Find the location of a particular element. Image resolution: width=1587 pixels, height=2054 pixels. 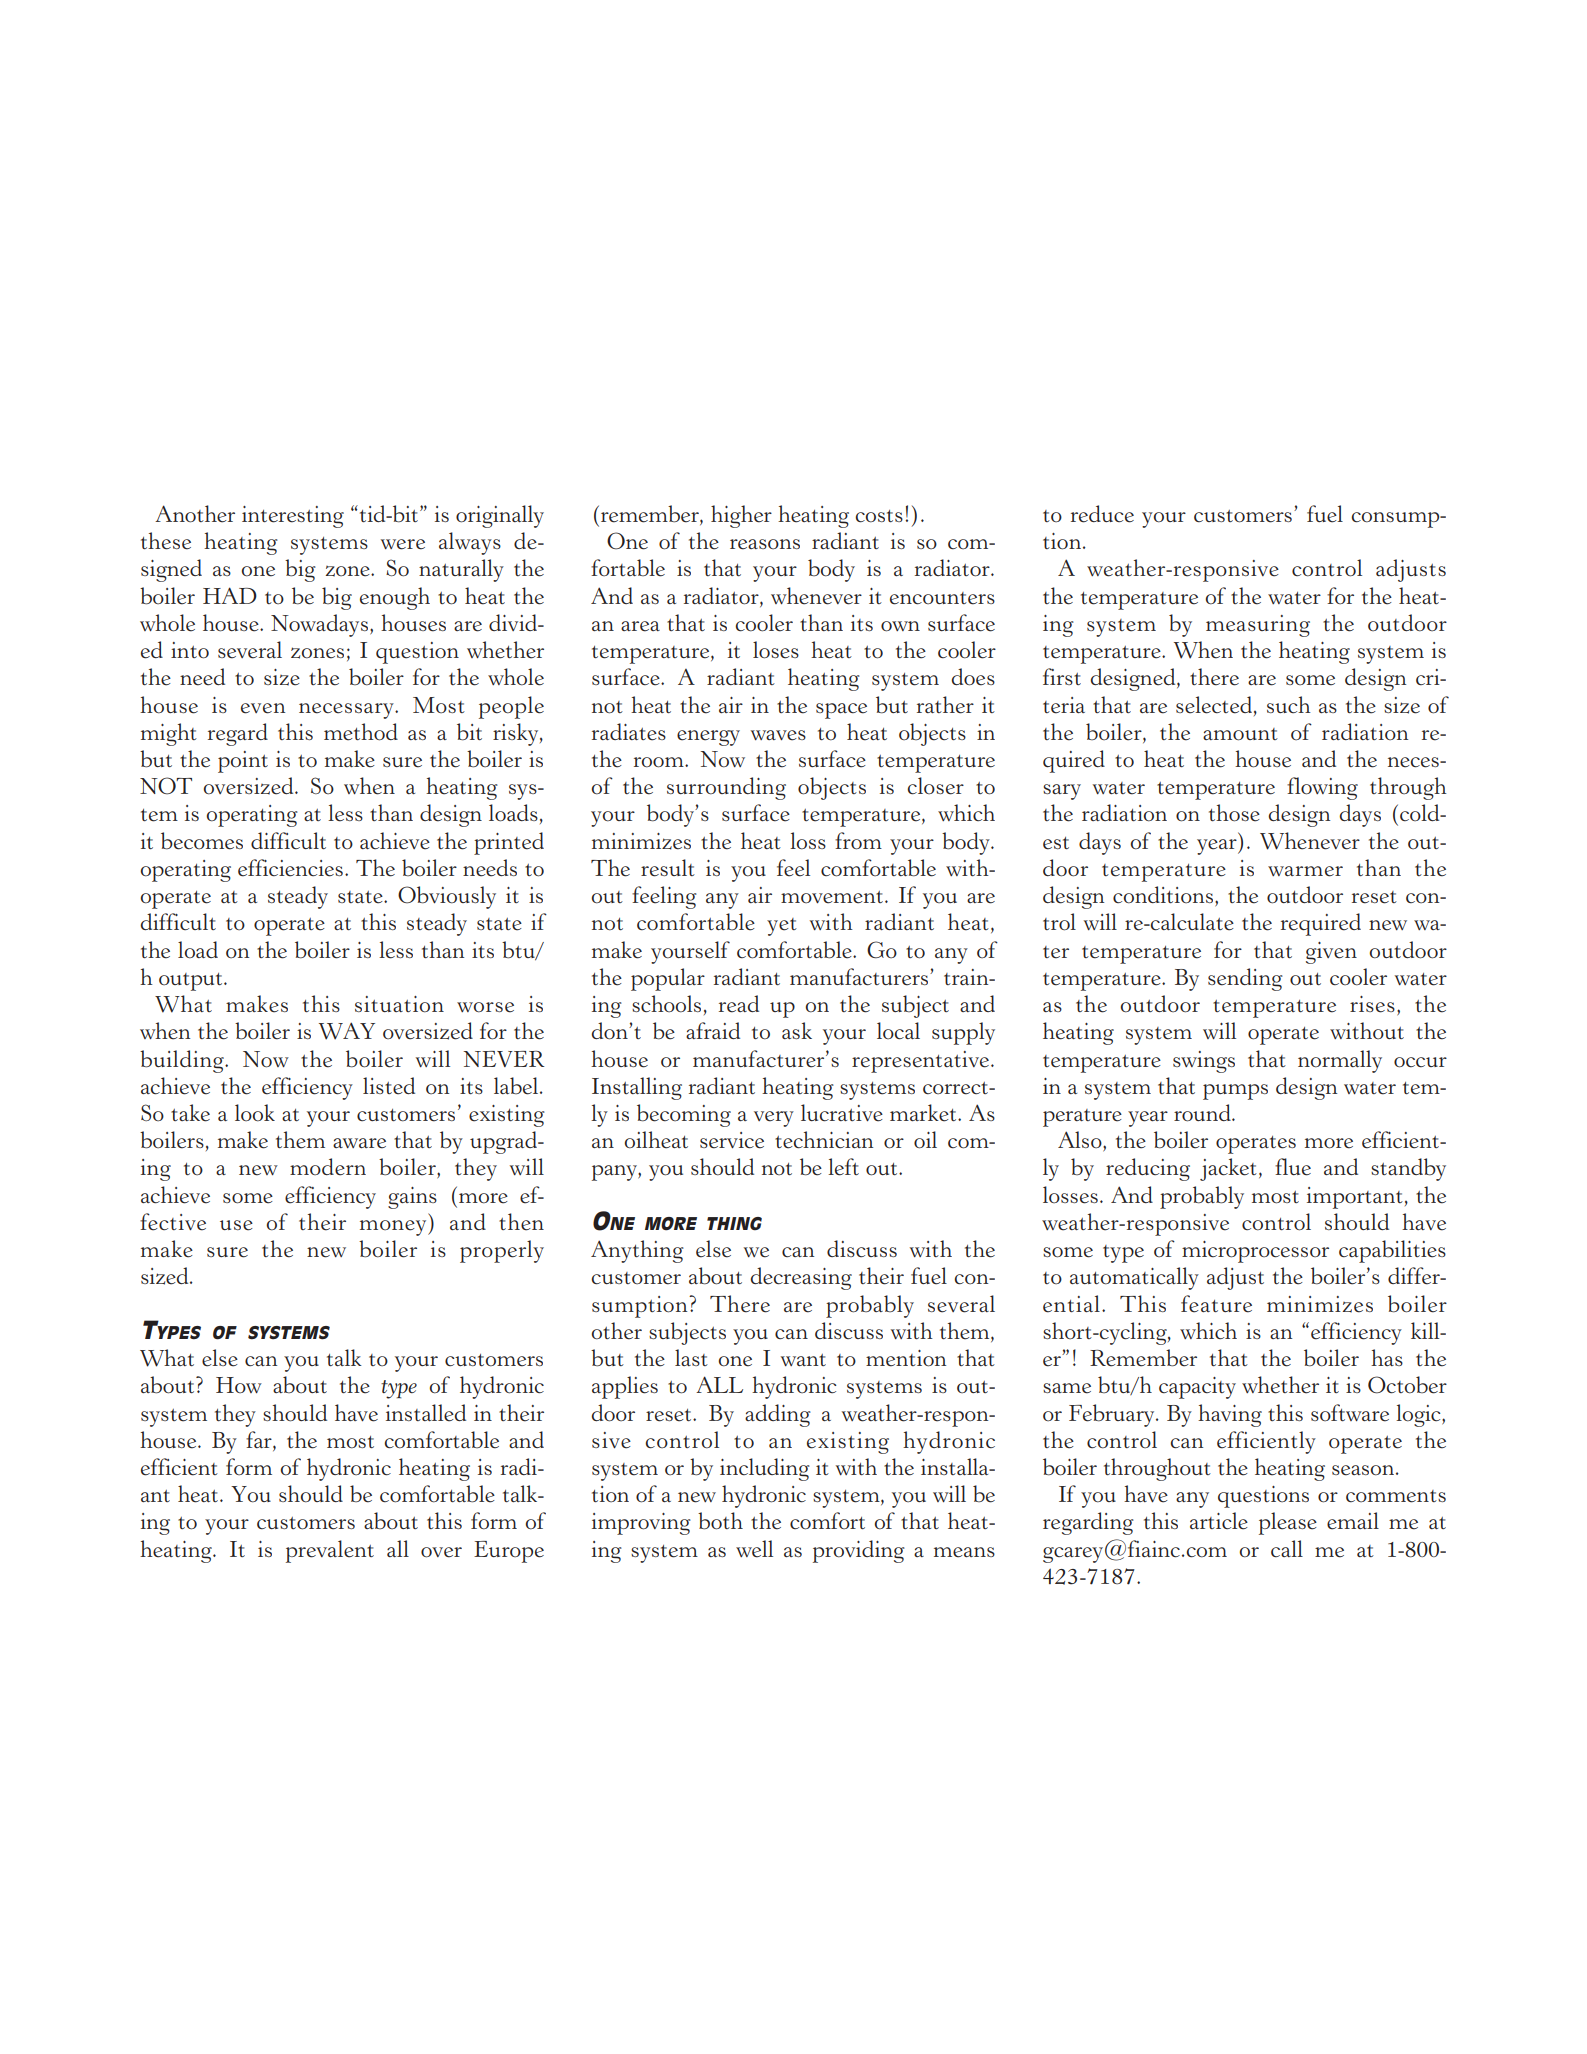

reasons is located at coordinates (765, 544).
